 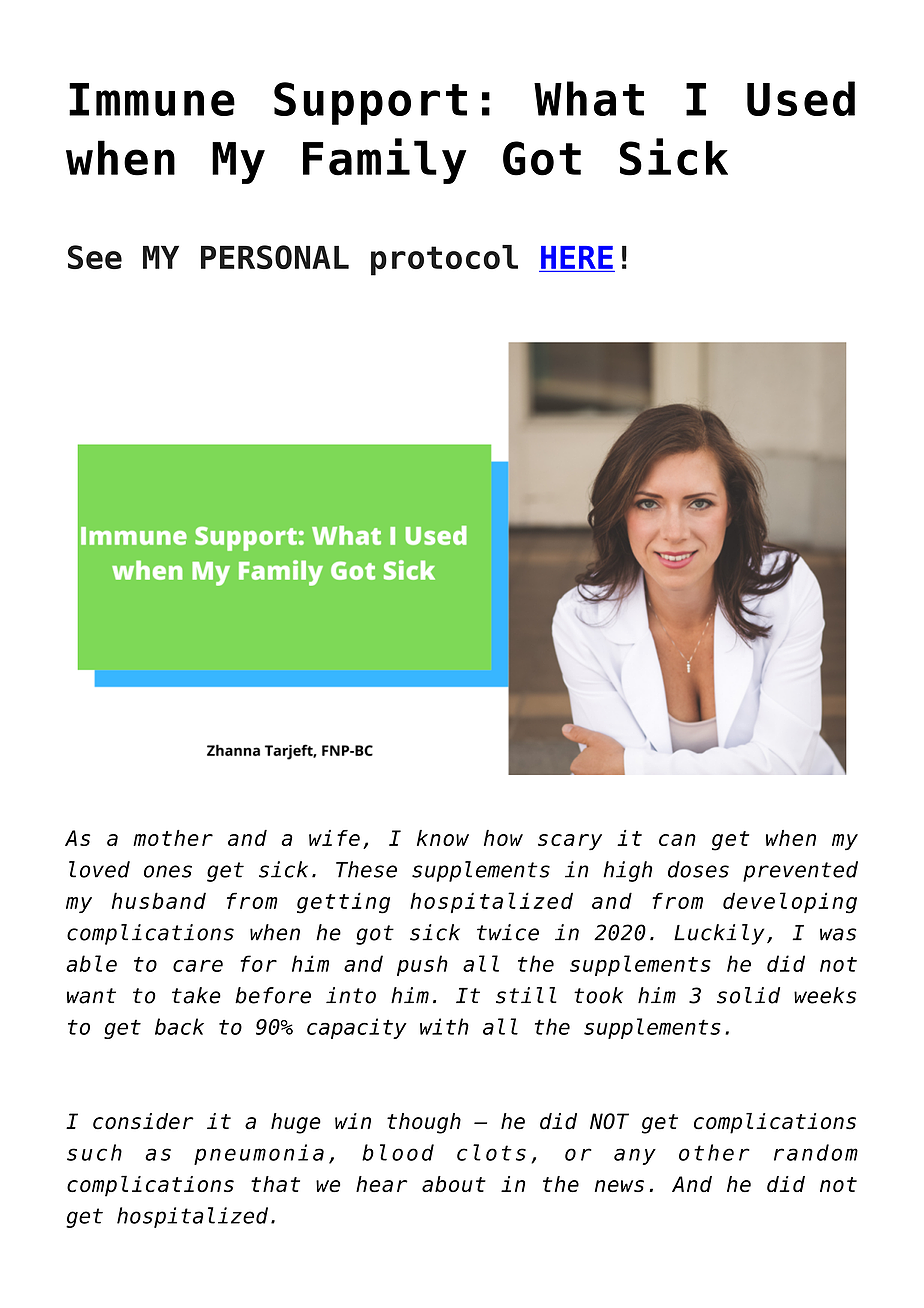 I want to click on clots, so click(x=491, y=1152).
